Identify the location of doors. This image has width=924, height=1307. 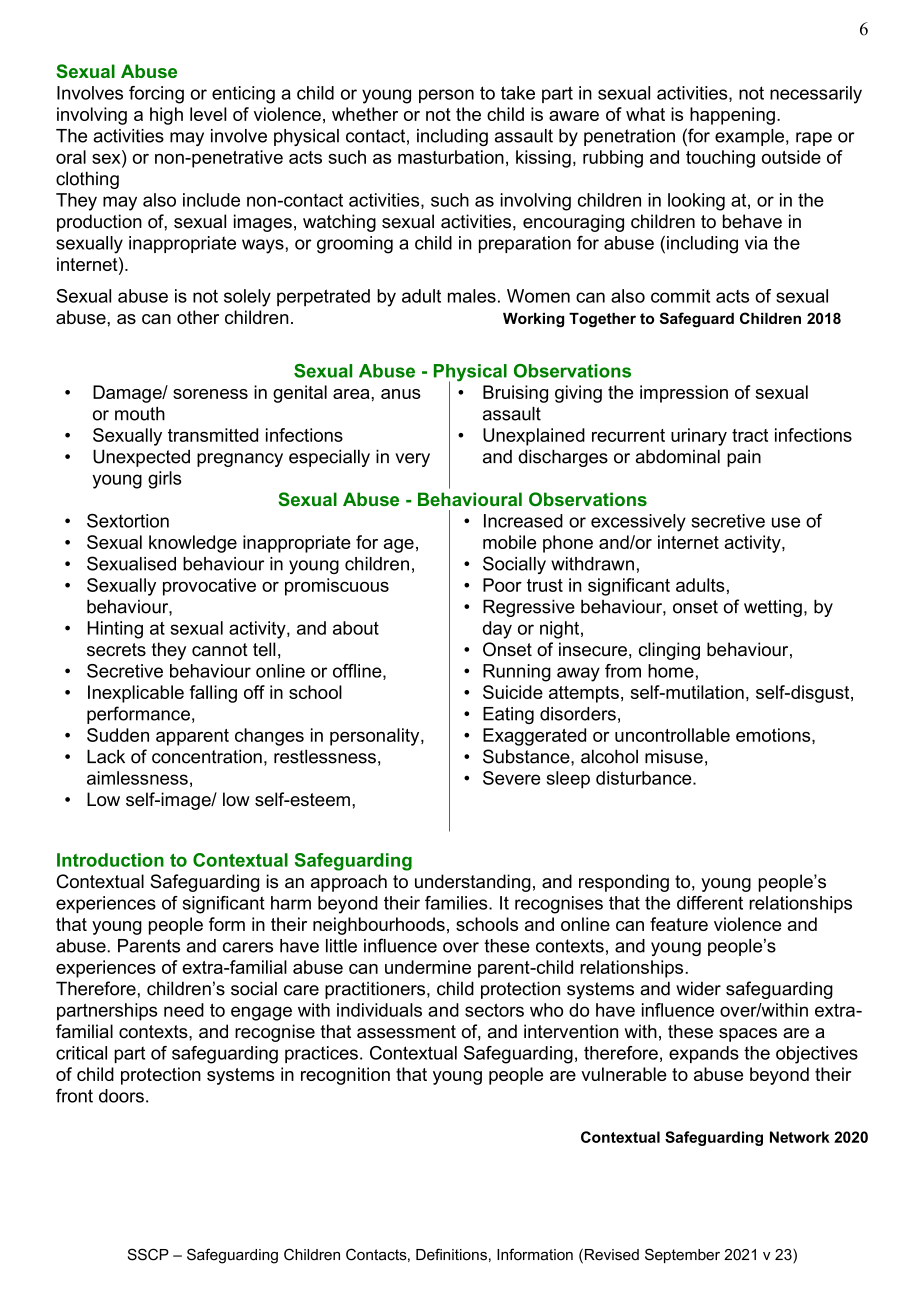
(121, 1096).
